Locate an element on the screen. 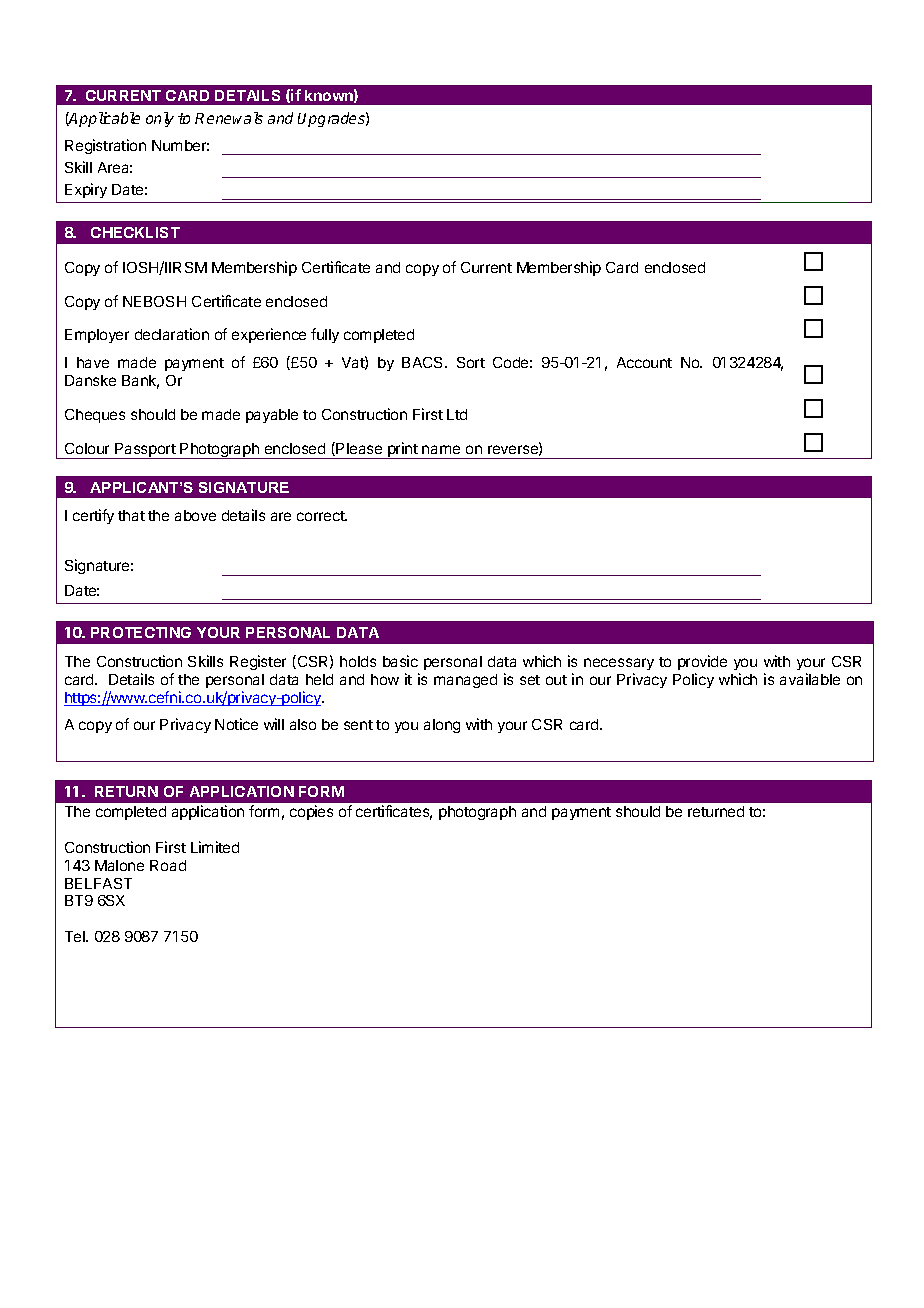 The height and width of the screenshot is (1308, 924). Renewals is located at coordinates (229, 118).
